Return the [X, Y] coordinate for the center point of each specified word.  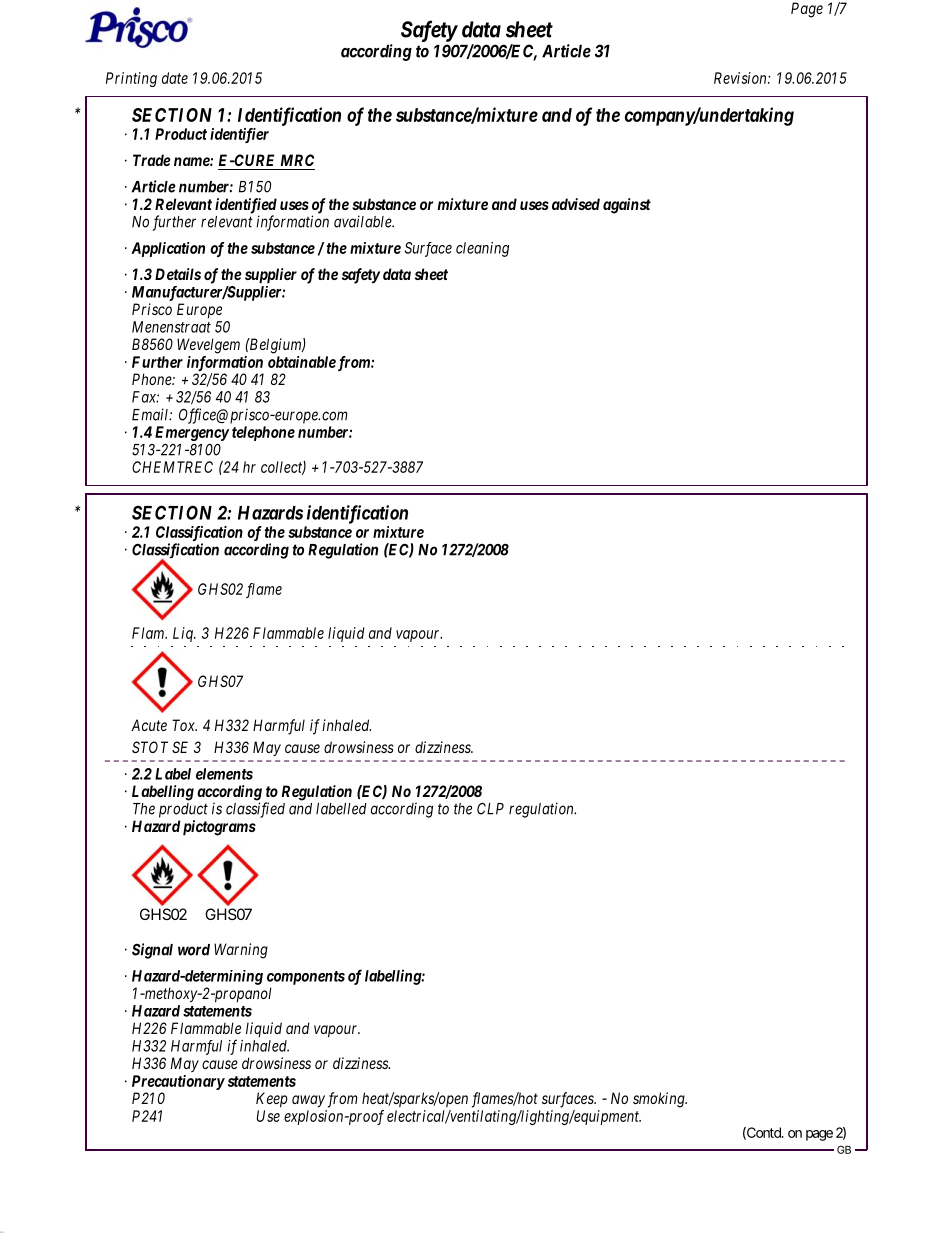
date [175, 78]
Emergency [192, 433]
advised [576, 204]
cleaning [482, 249]
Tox [184, 725]
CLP [490, 808]
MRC [297, 160]
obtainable [302, 362]
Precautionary [178, 1082]
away [308, 1101]
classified [255, 810]
